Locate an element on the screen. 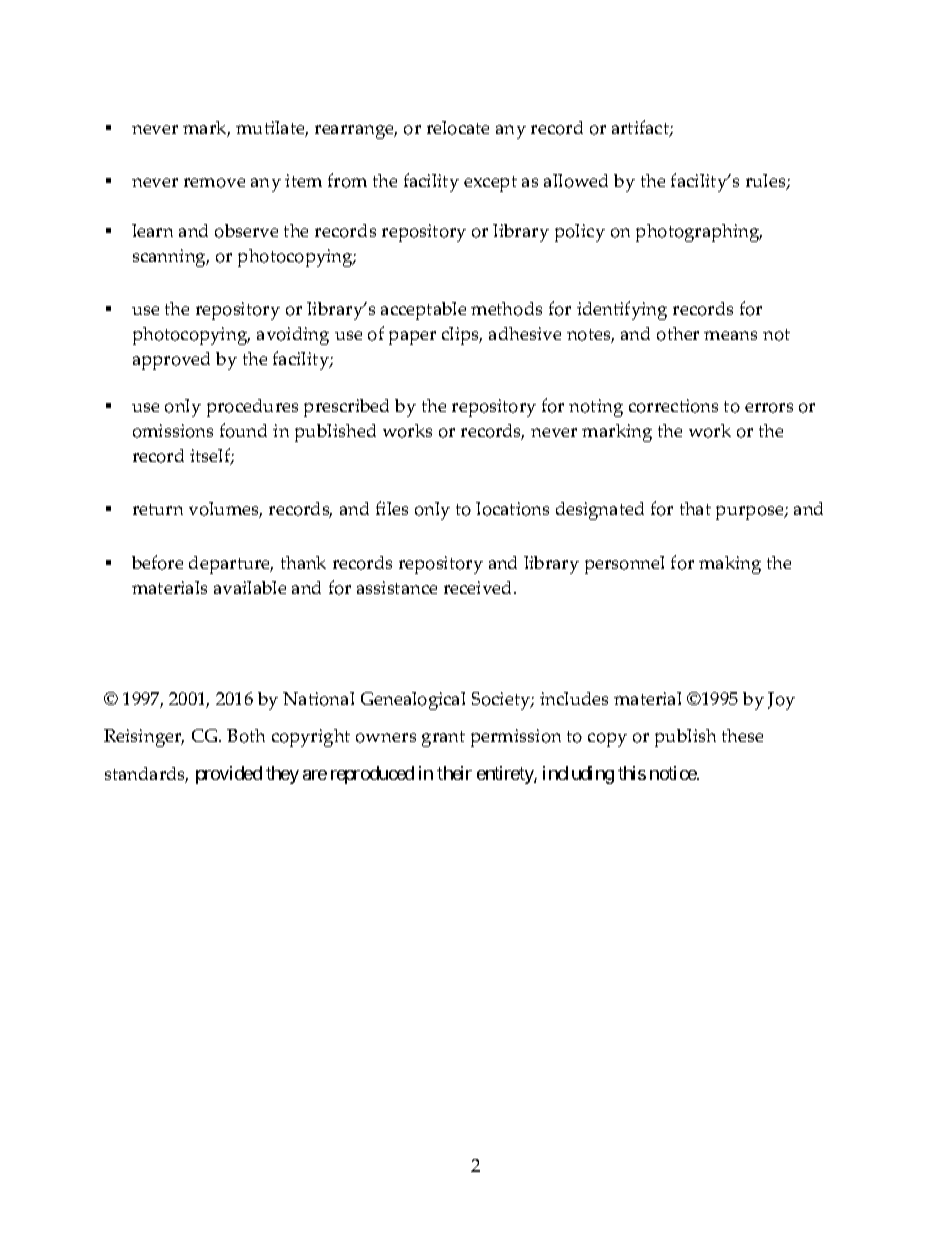 Image resolution: width=952 pixels, height=1233 pixels. relocate is located at coordinates (458, 128).
